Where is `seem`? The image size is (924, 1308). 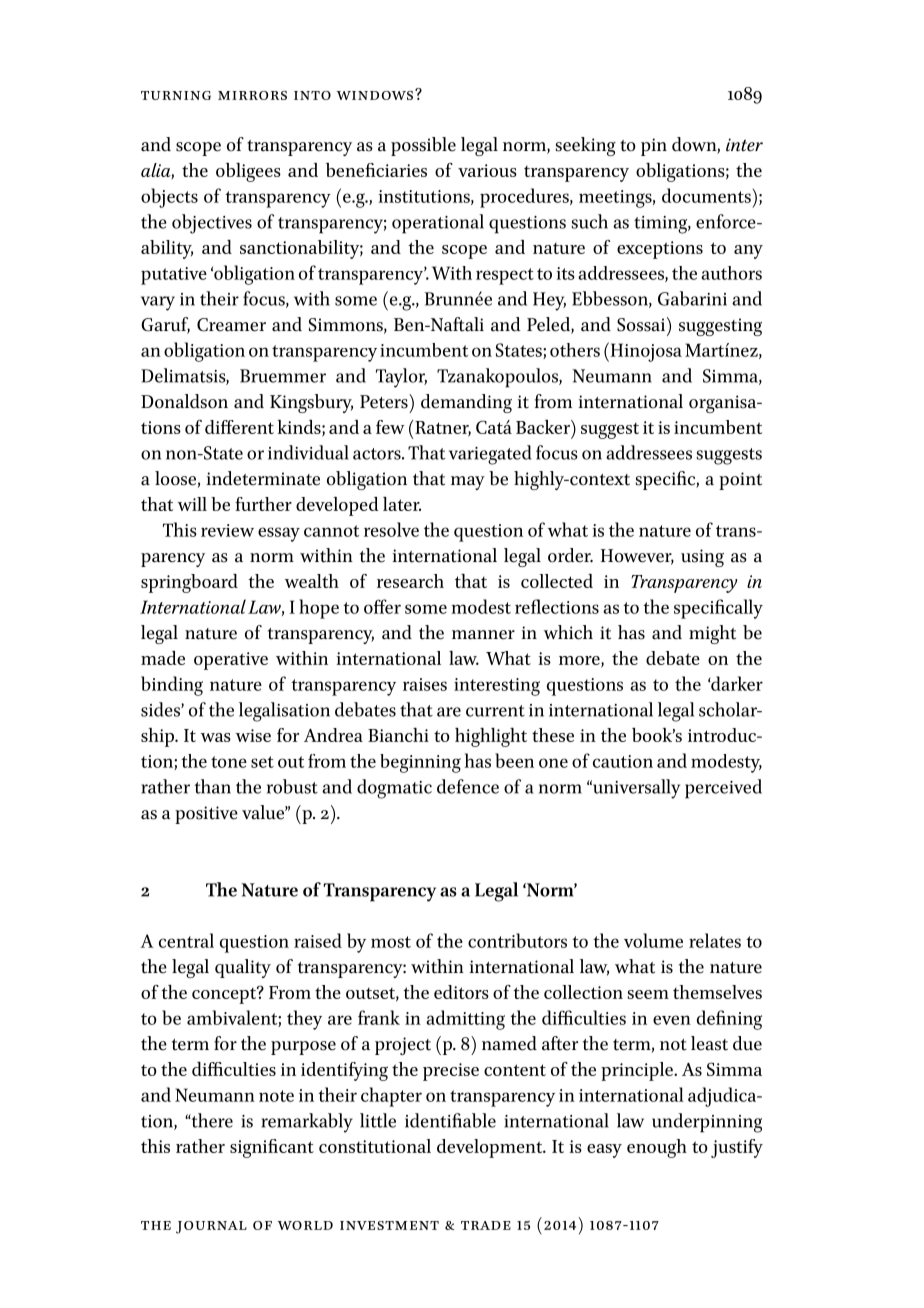 seem is located at coordinates (648, 994).
